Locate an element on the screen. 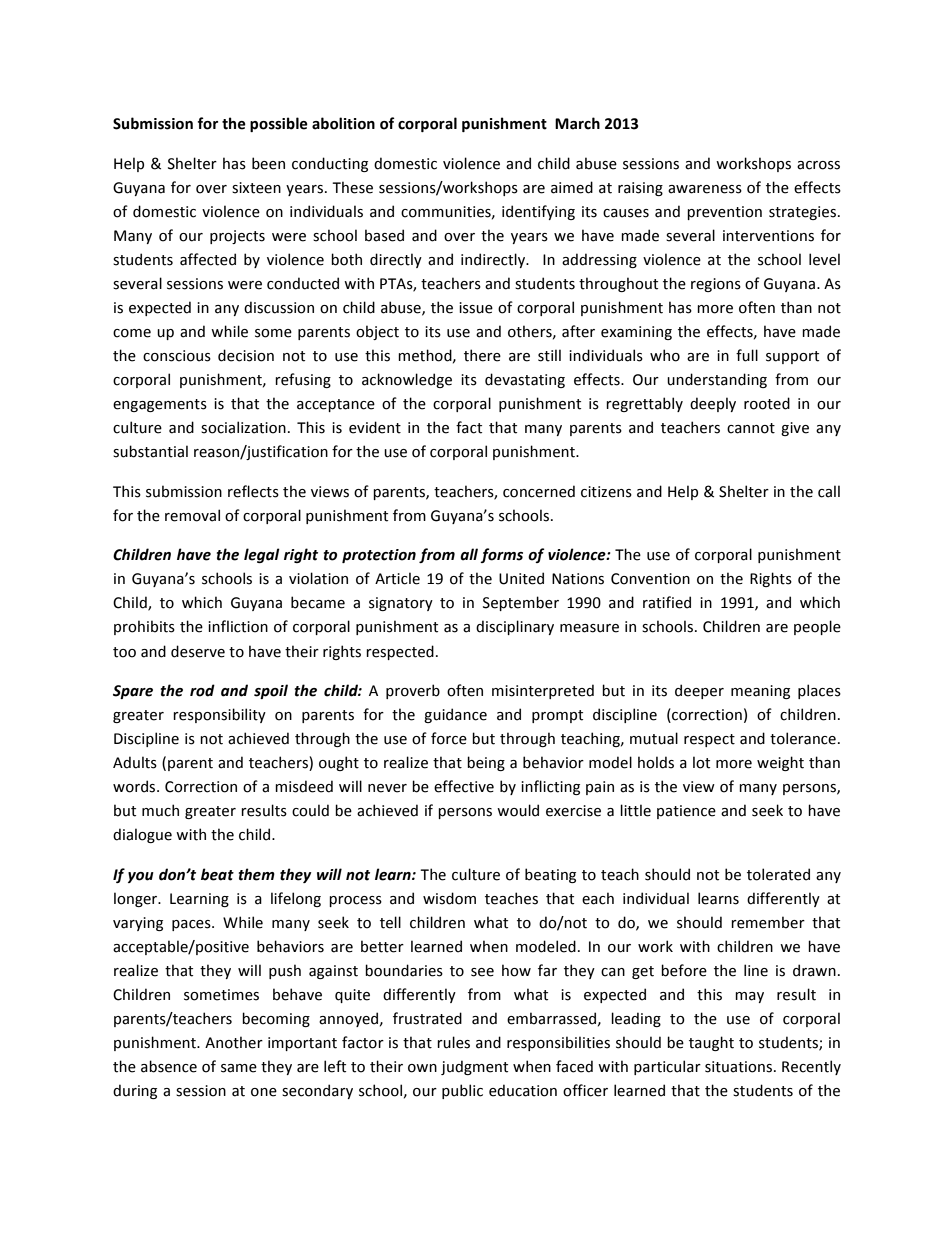 This screenshot has width=952, height=1233. identifying is located at coordinates (538, 212).
